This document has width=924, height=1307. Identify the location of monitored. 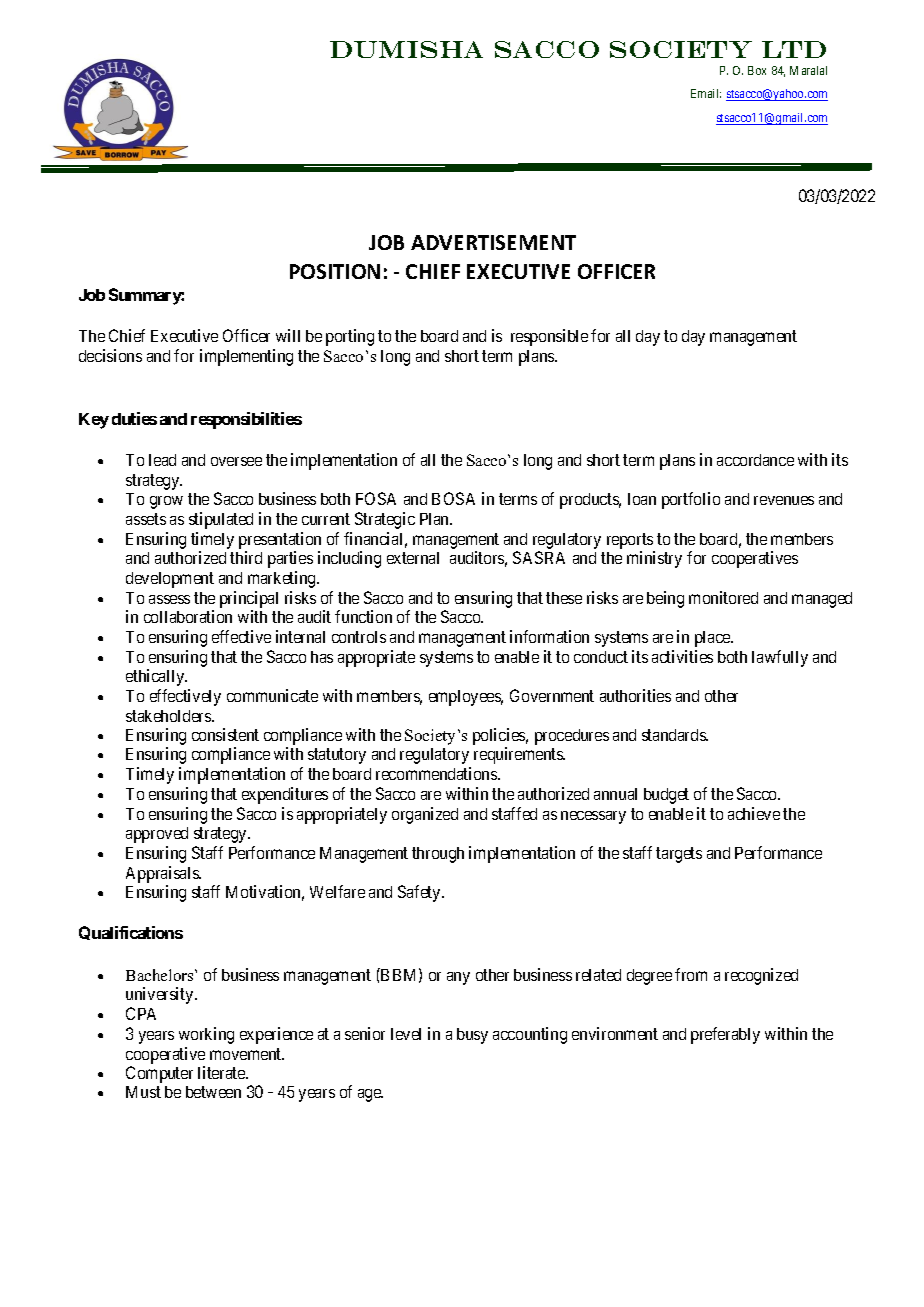
(723, 597).
